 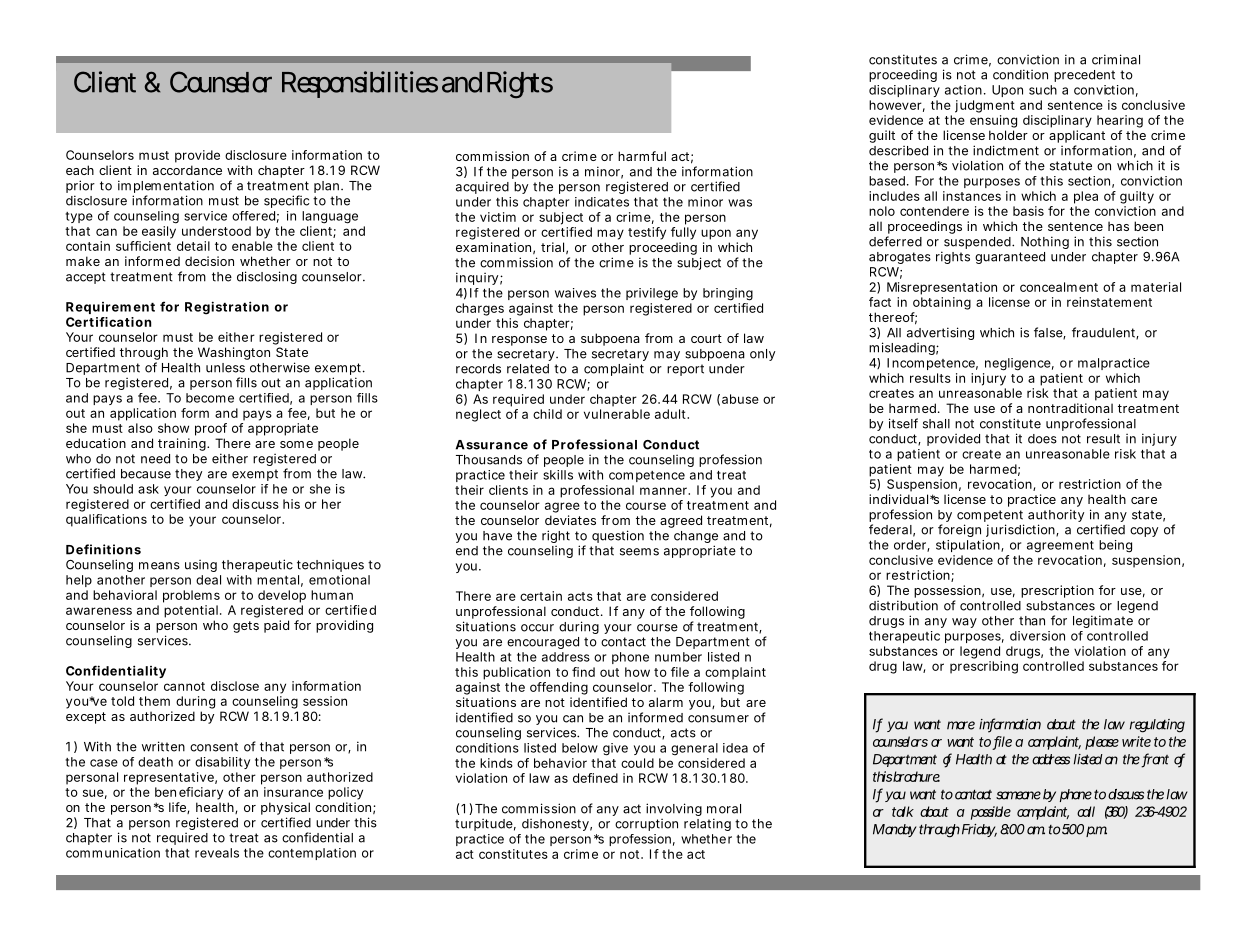 I want to click on advertising, so click(x=940, y=333).
